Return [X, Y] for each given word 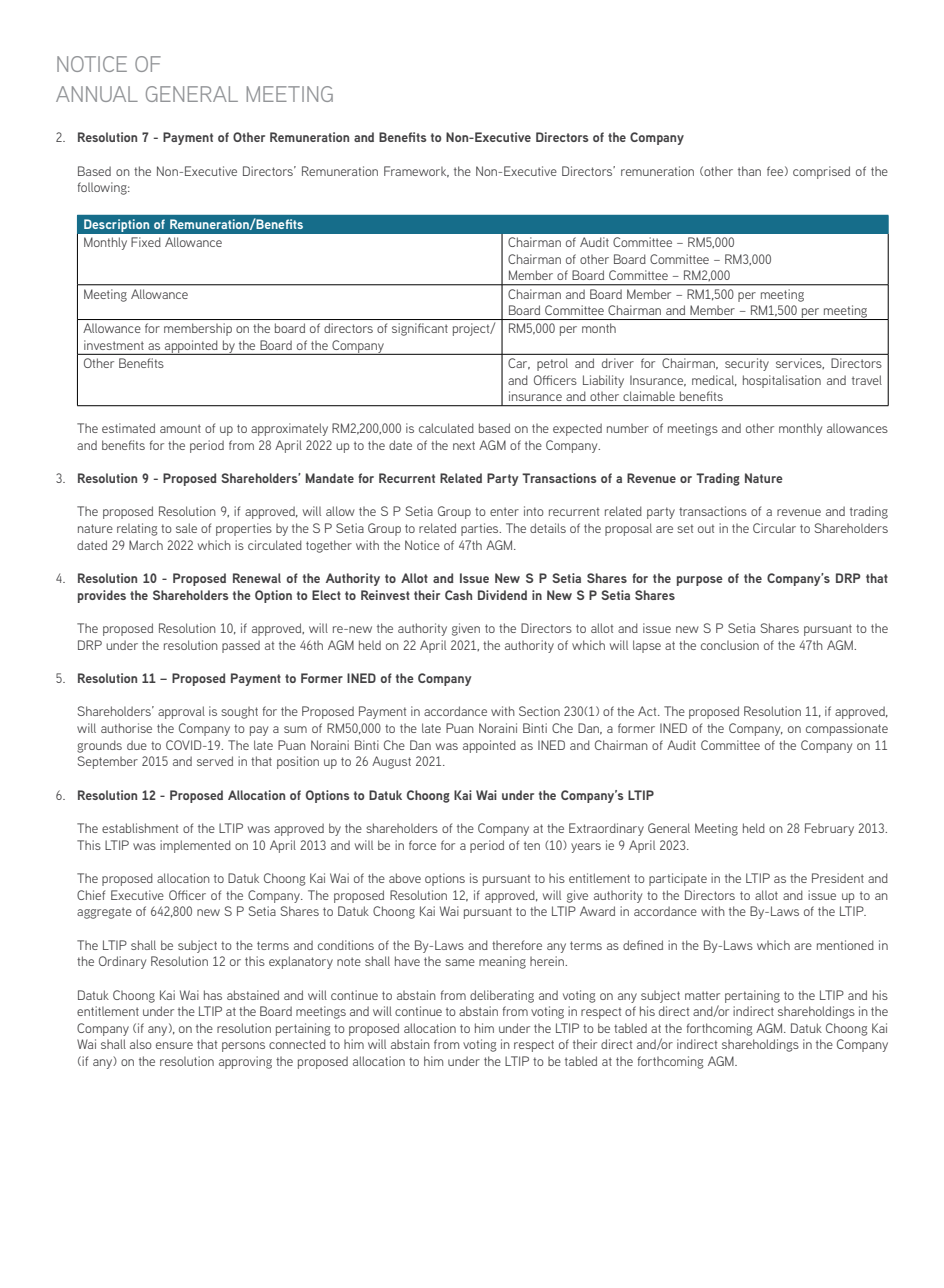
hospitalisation [782, 381]
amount [180, 428]
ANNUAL [97, 94]
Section [539, 711]
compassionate [847, 729]
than [749, 171]
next [464, 445]
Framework [416, 172]
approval [181, 712]
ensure [174, 1045]
